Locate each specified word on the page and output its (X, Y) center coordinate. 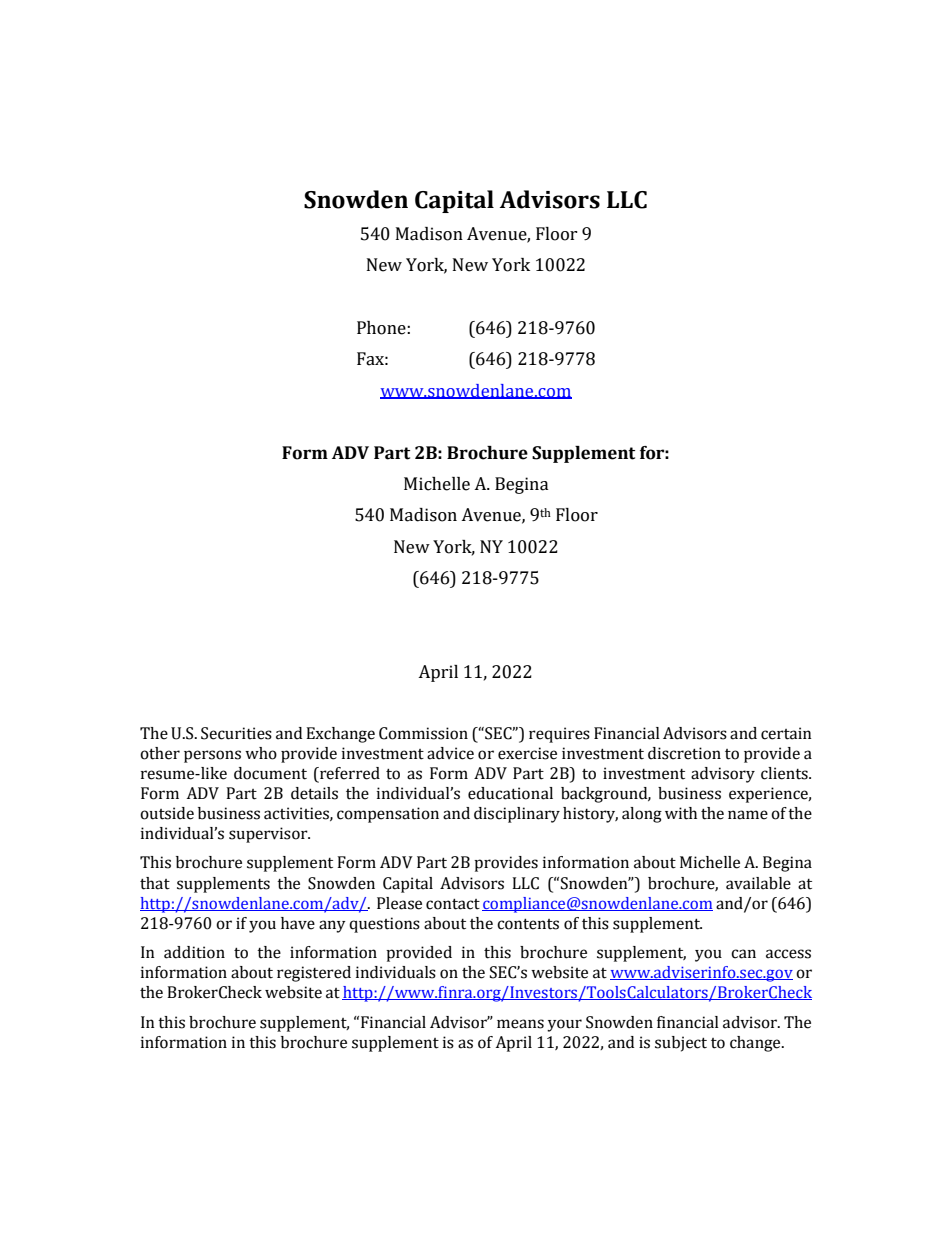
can (743, 954)
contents (528, 924)
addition (194, 952)
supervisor (269, 835)
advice (450, 753)
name (748, 815)
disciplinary (517, 815)
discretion (684, 753)
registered (314, 974)
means (520, 1024)
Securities (236, 733)
